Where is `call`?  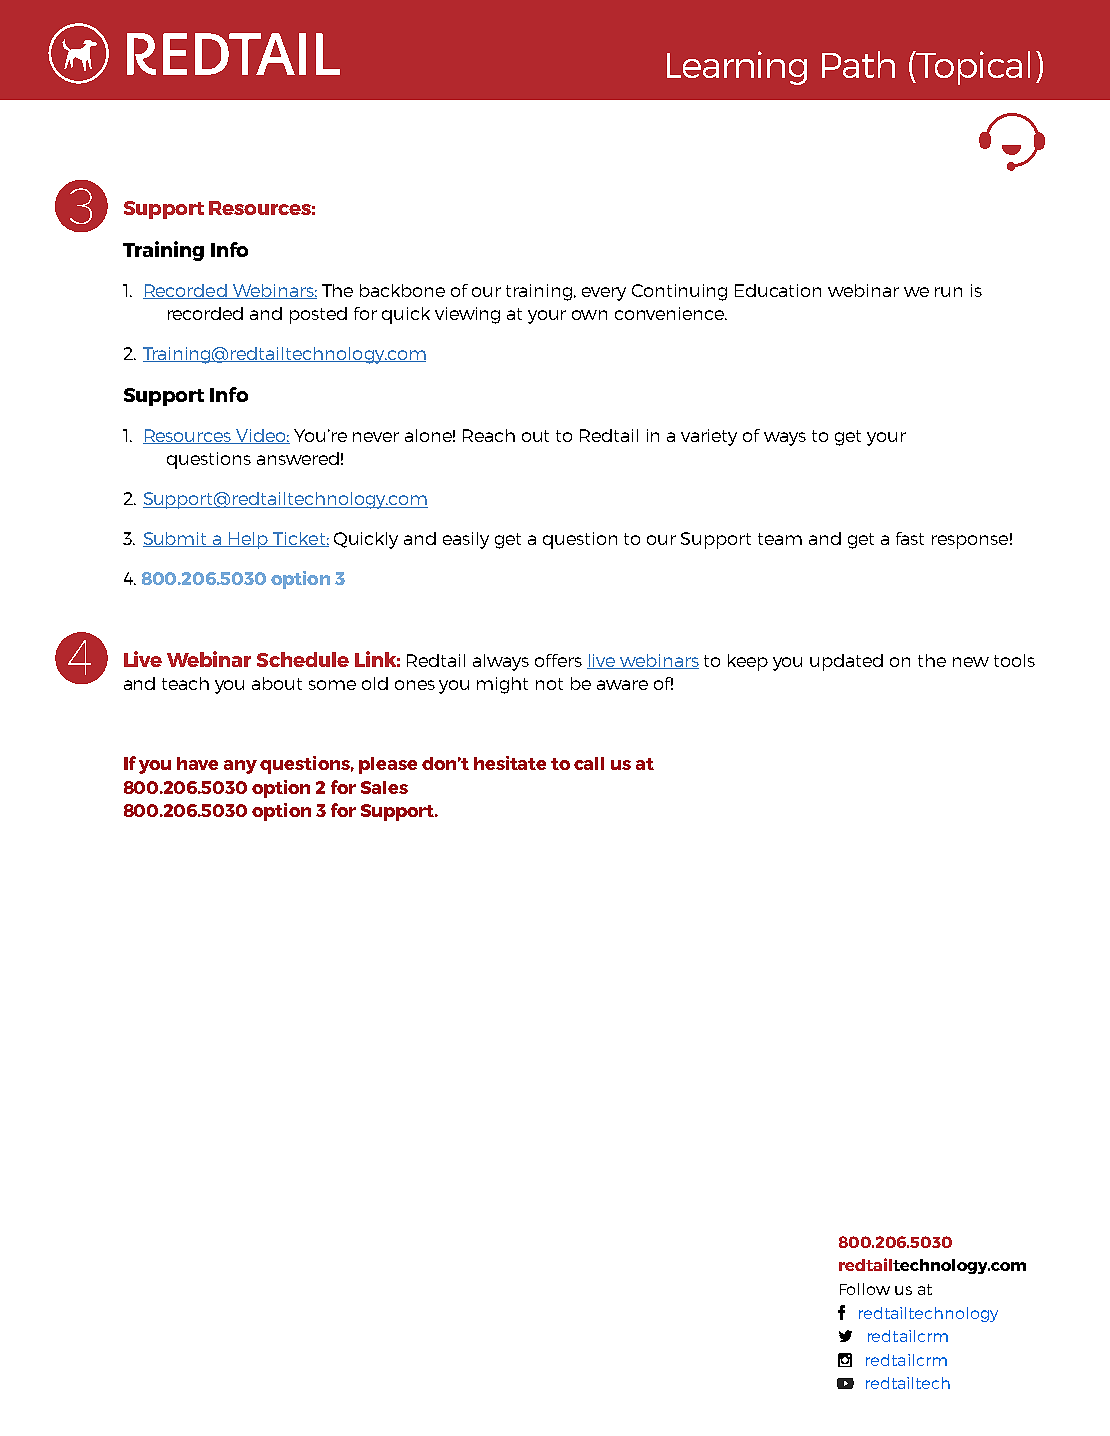 call is located at coordinates (589, 763).
